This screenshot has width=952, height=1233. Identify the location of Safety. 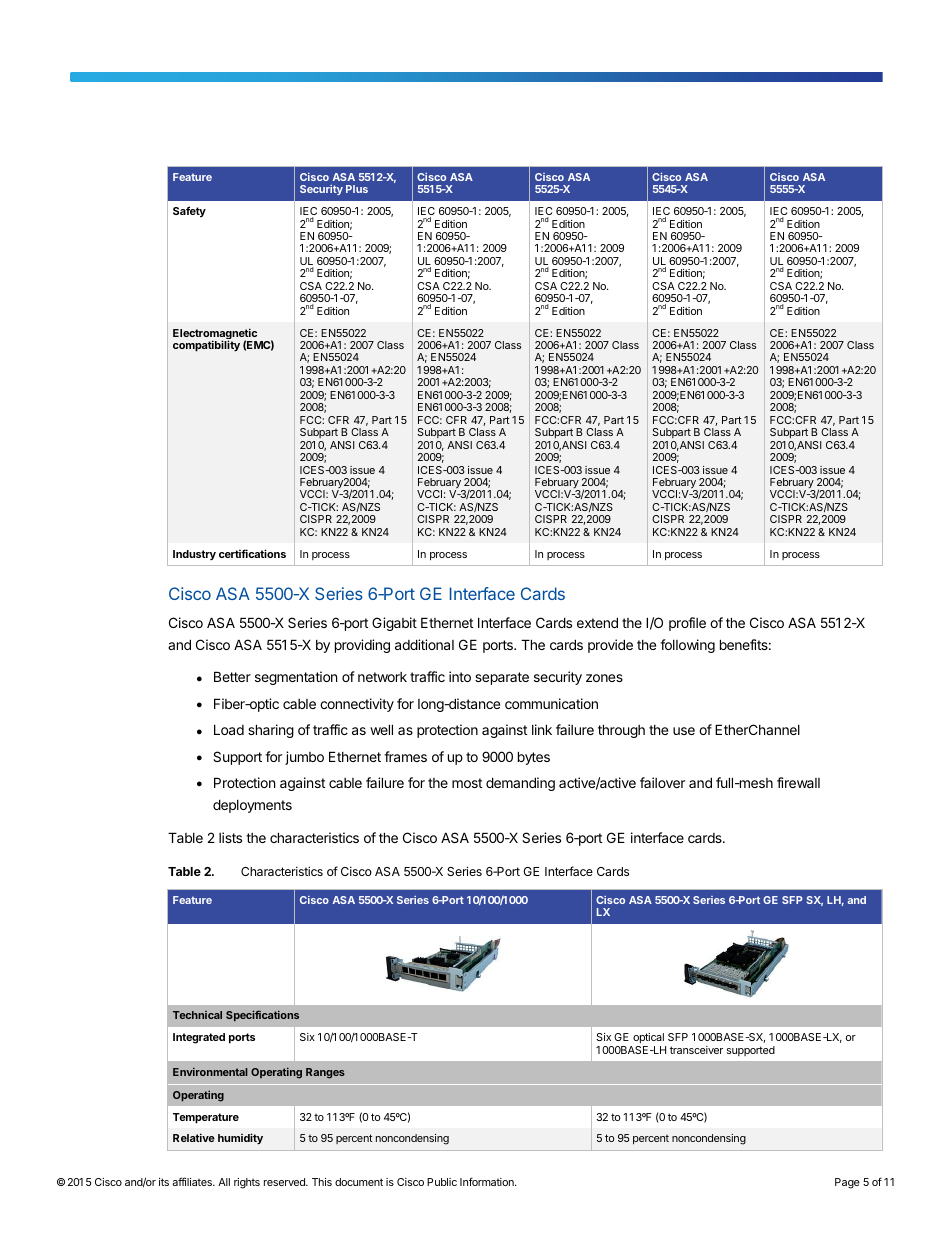
(189, 212).
